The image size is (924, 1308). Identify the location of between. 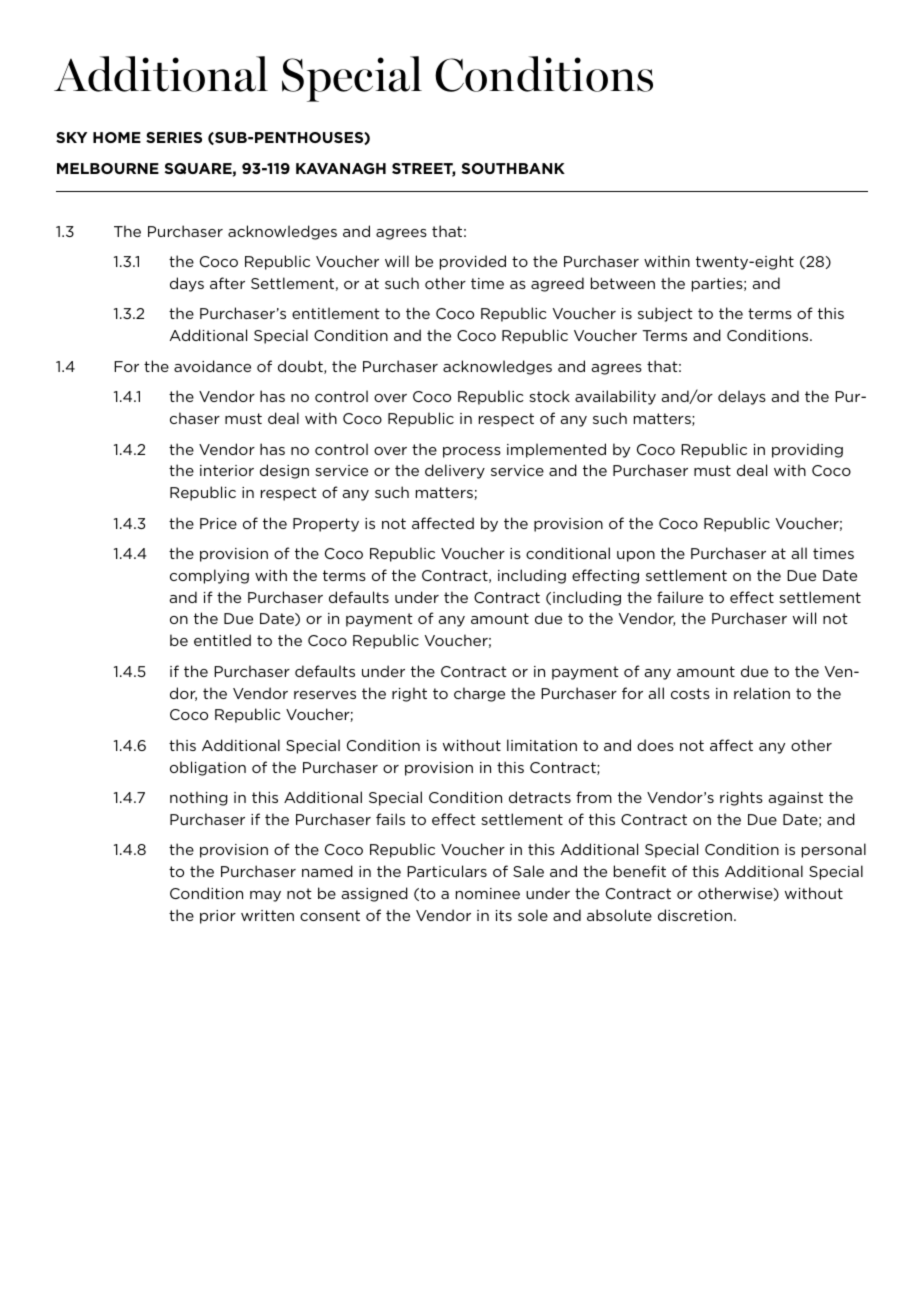
(623, 283).
